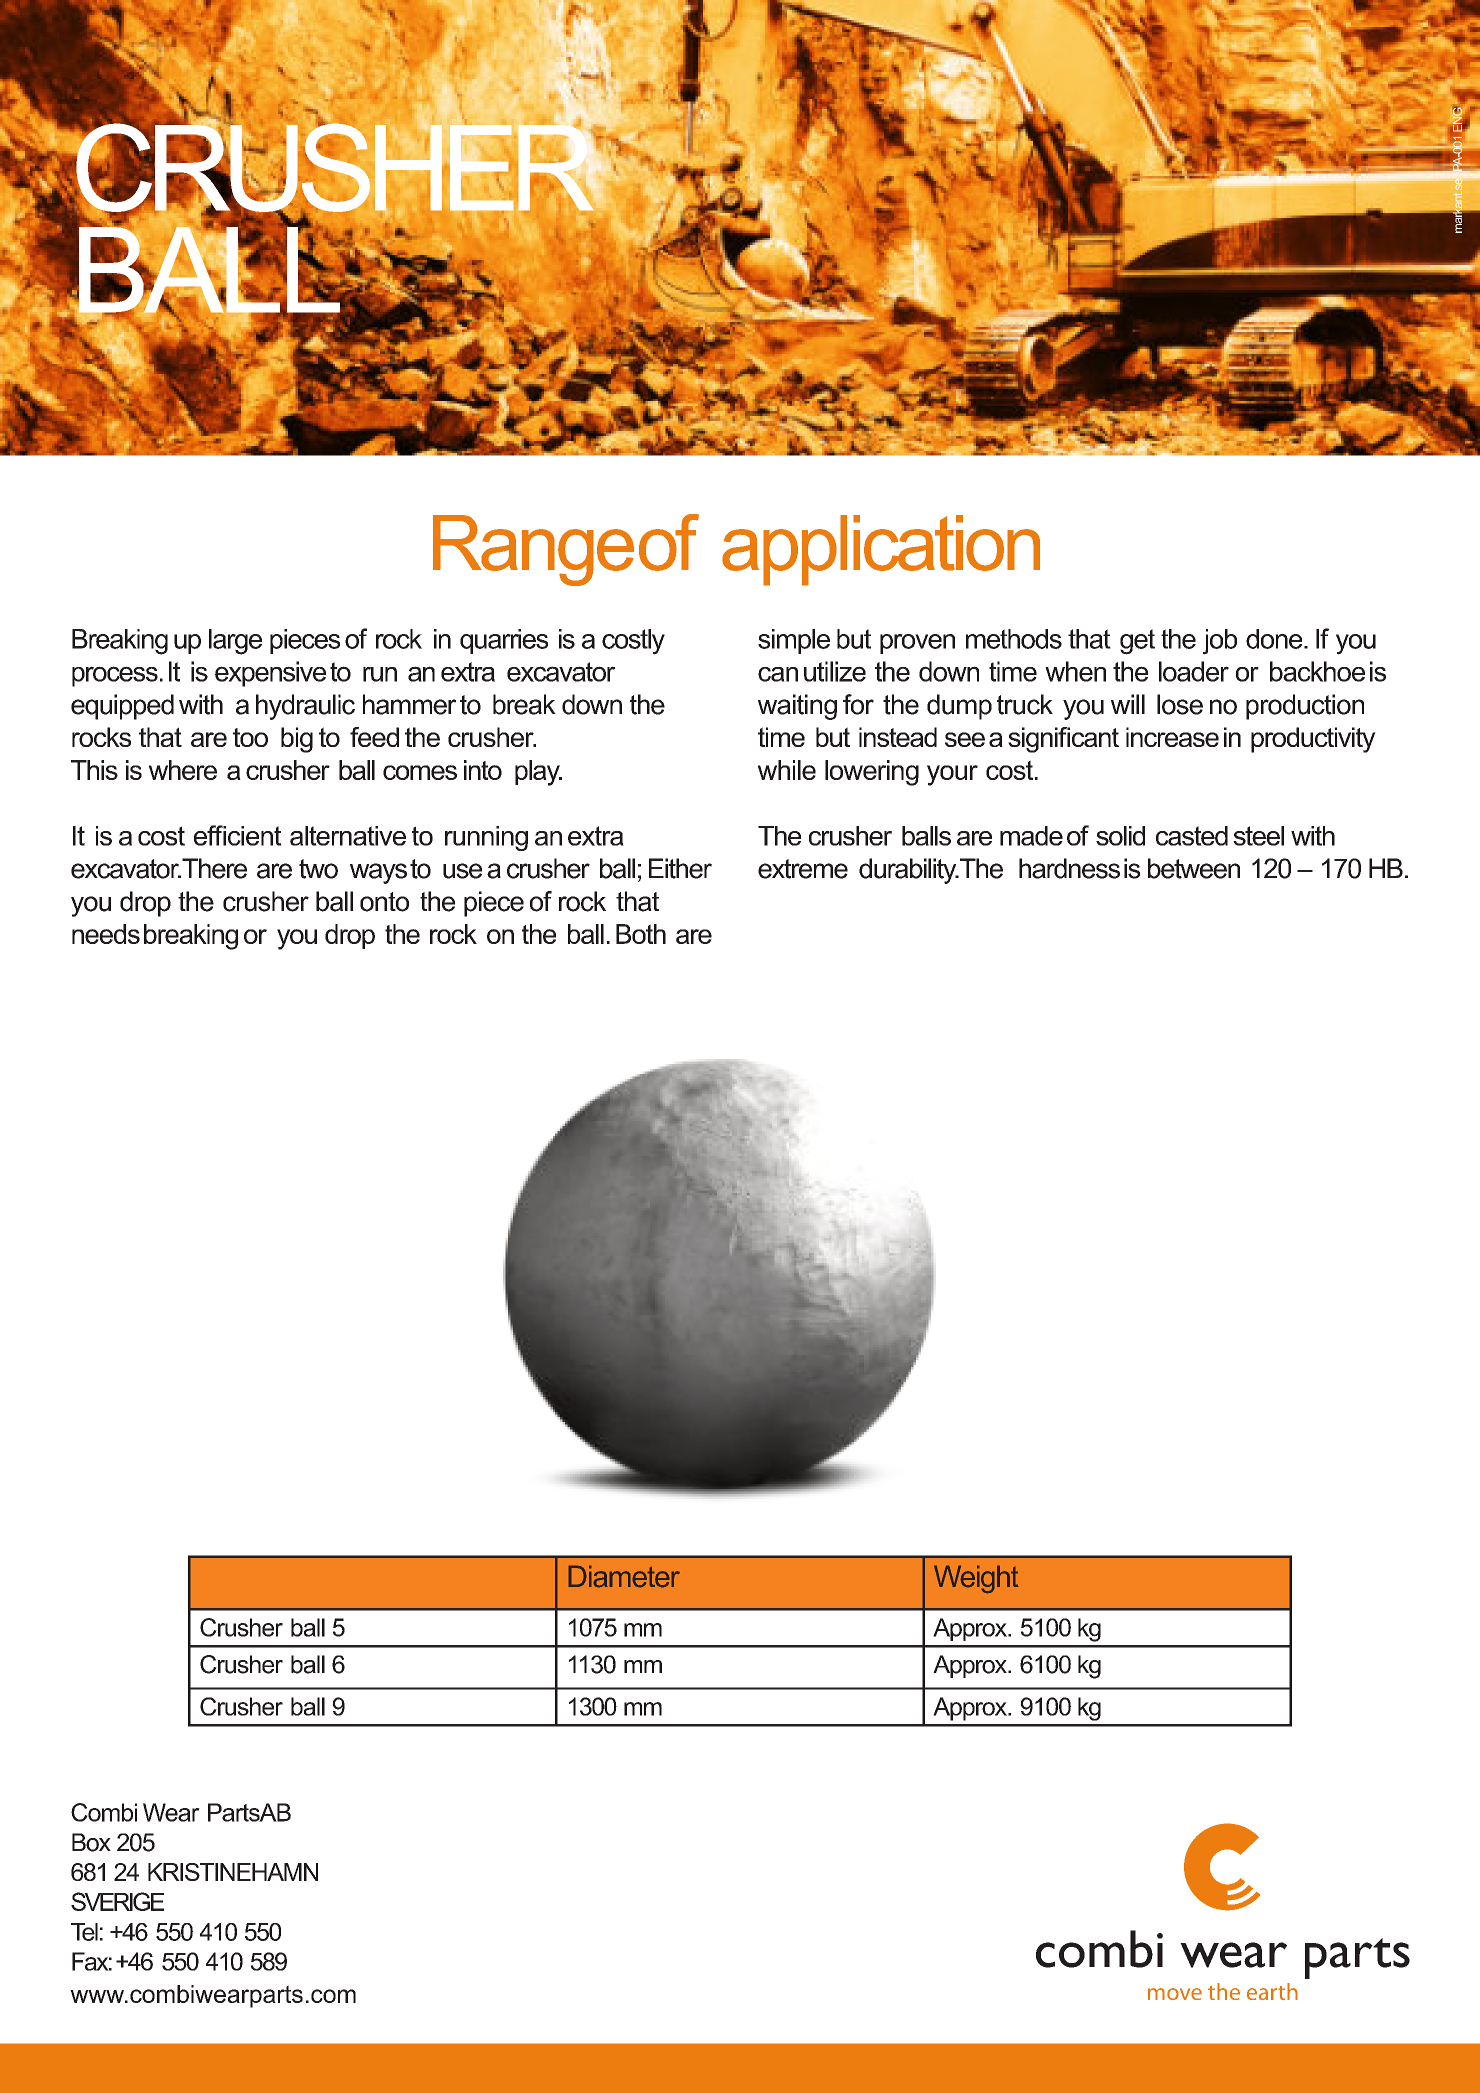 The width and height of the screenshot is (1480, 2093). What do you see at coordinates (117, 1901) in the screenshot?
I see `SVERIGE` at bounding box center [117, 1901].
